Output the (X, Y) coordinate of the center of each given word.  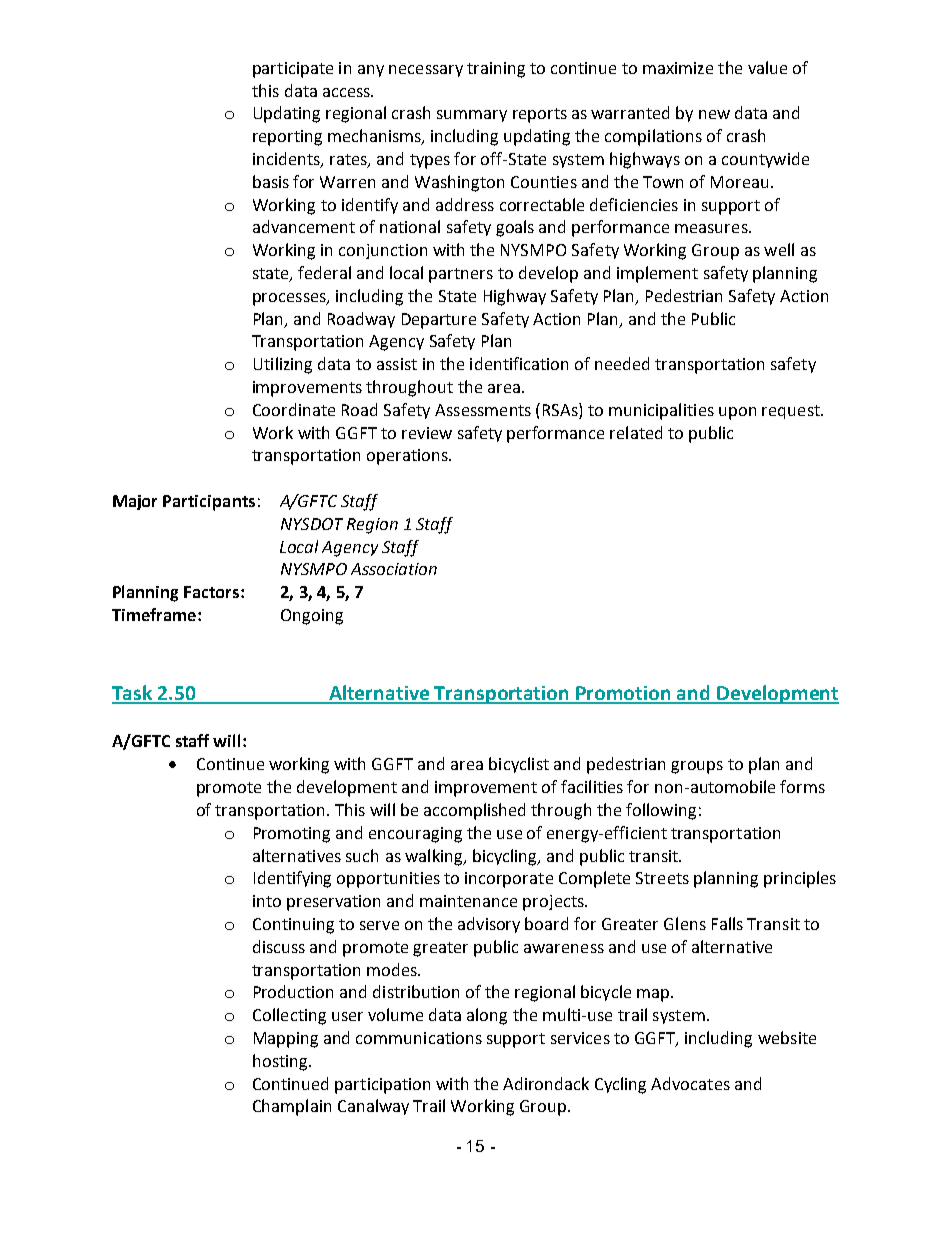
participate (293, 70)
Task (133, 694)
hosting (281, 1062)
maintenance (468, 901)
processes (290, 299)
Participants (209, 503)
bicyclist (519, 765)
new (714, 114)
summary (472, 116)
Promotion (624, 694)
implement (657, 274)
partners (461, 275)
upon (737, 413)
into (267, 901)
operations (408, 457)
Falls (727, 923)
